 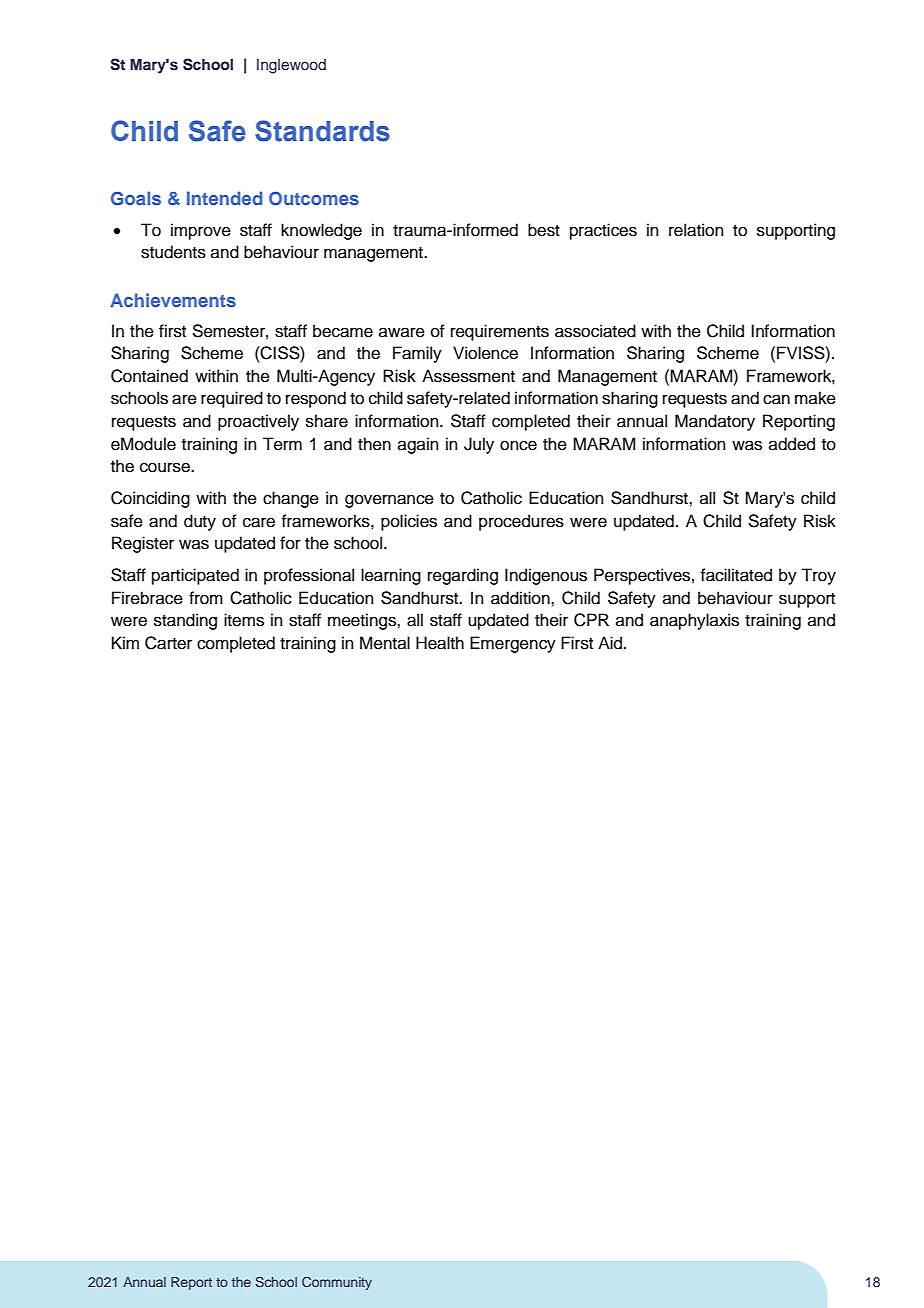 What do you see at coordinates (513, 644) in the screenshot?
I see `Emergency` at bounding box center [513, 644].
